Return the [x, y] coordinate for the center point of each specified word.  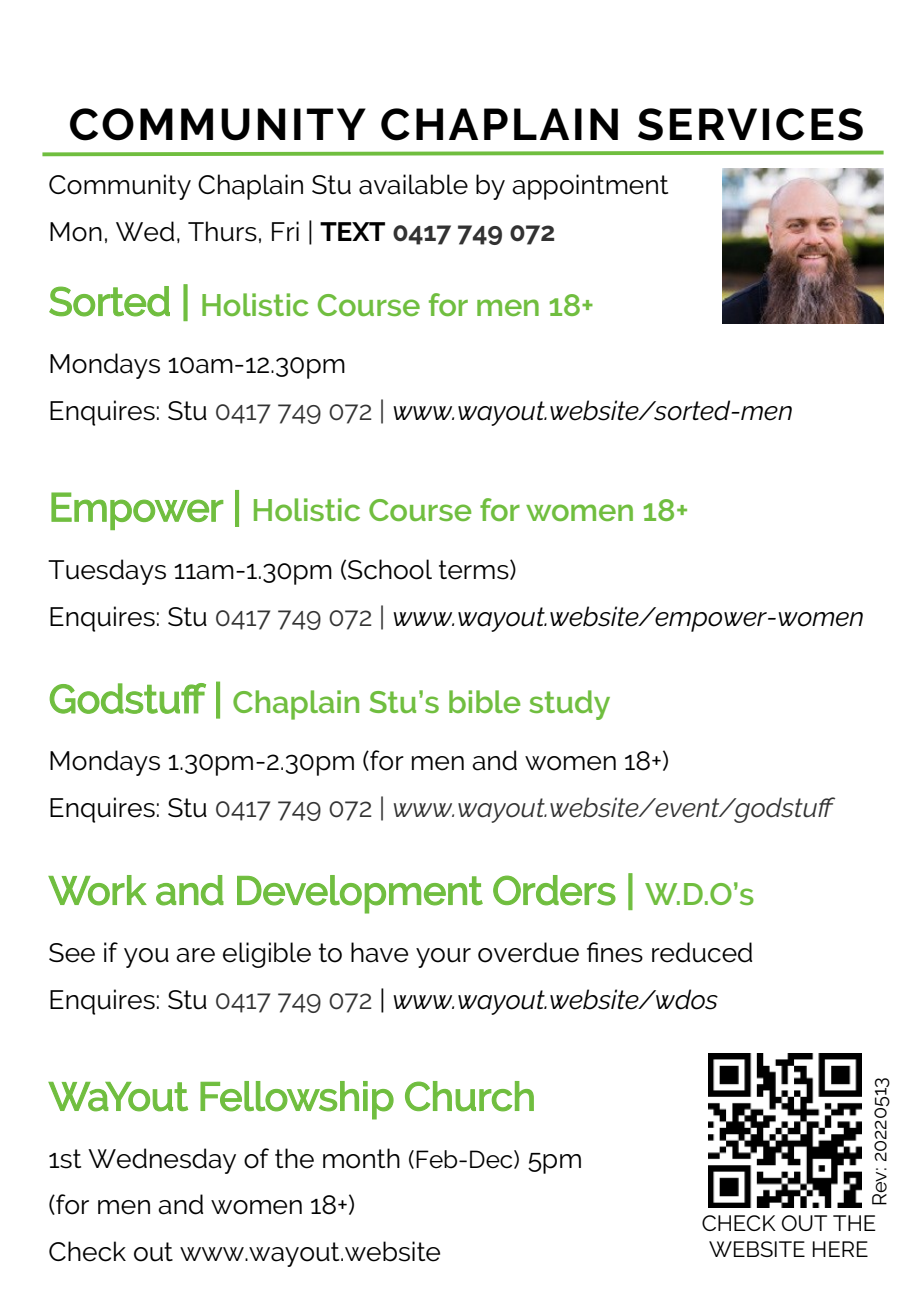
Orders [554, 890]
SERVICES [750, 124]
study [569, 705]
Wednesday [162, 1161]
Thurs [222, 231]
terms [475, 570]
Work [97, 890]
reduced [702, 952]
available [413, 184]
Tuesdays [107, 572]
